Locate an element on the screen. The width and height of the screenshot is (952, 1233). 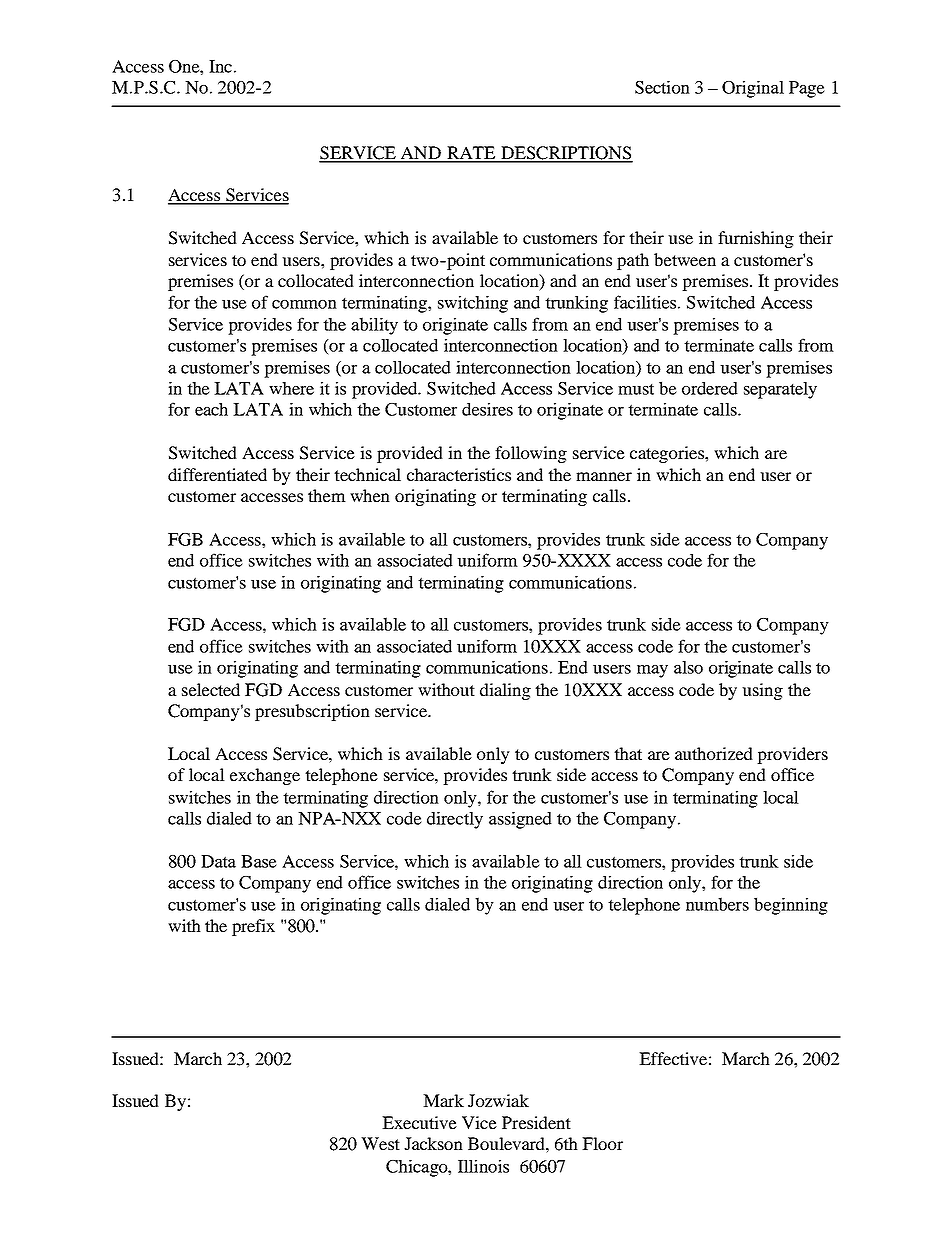
ordered is located at coordinates (710, 388).
